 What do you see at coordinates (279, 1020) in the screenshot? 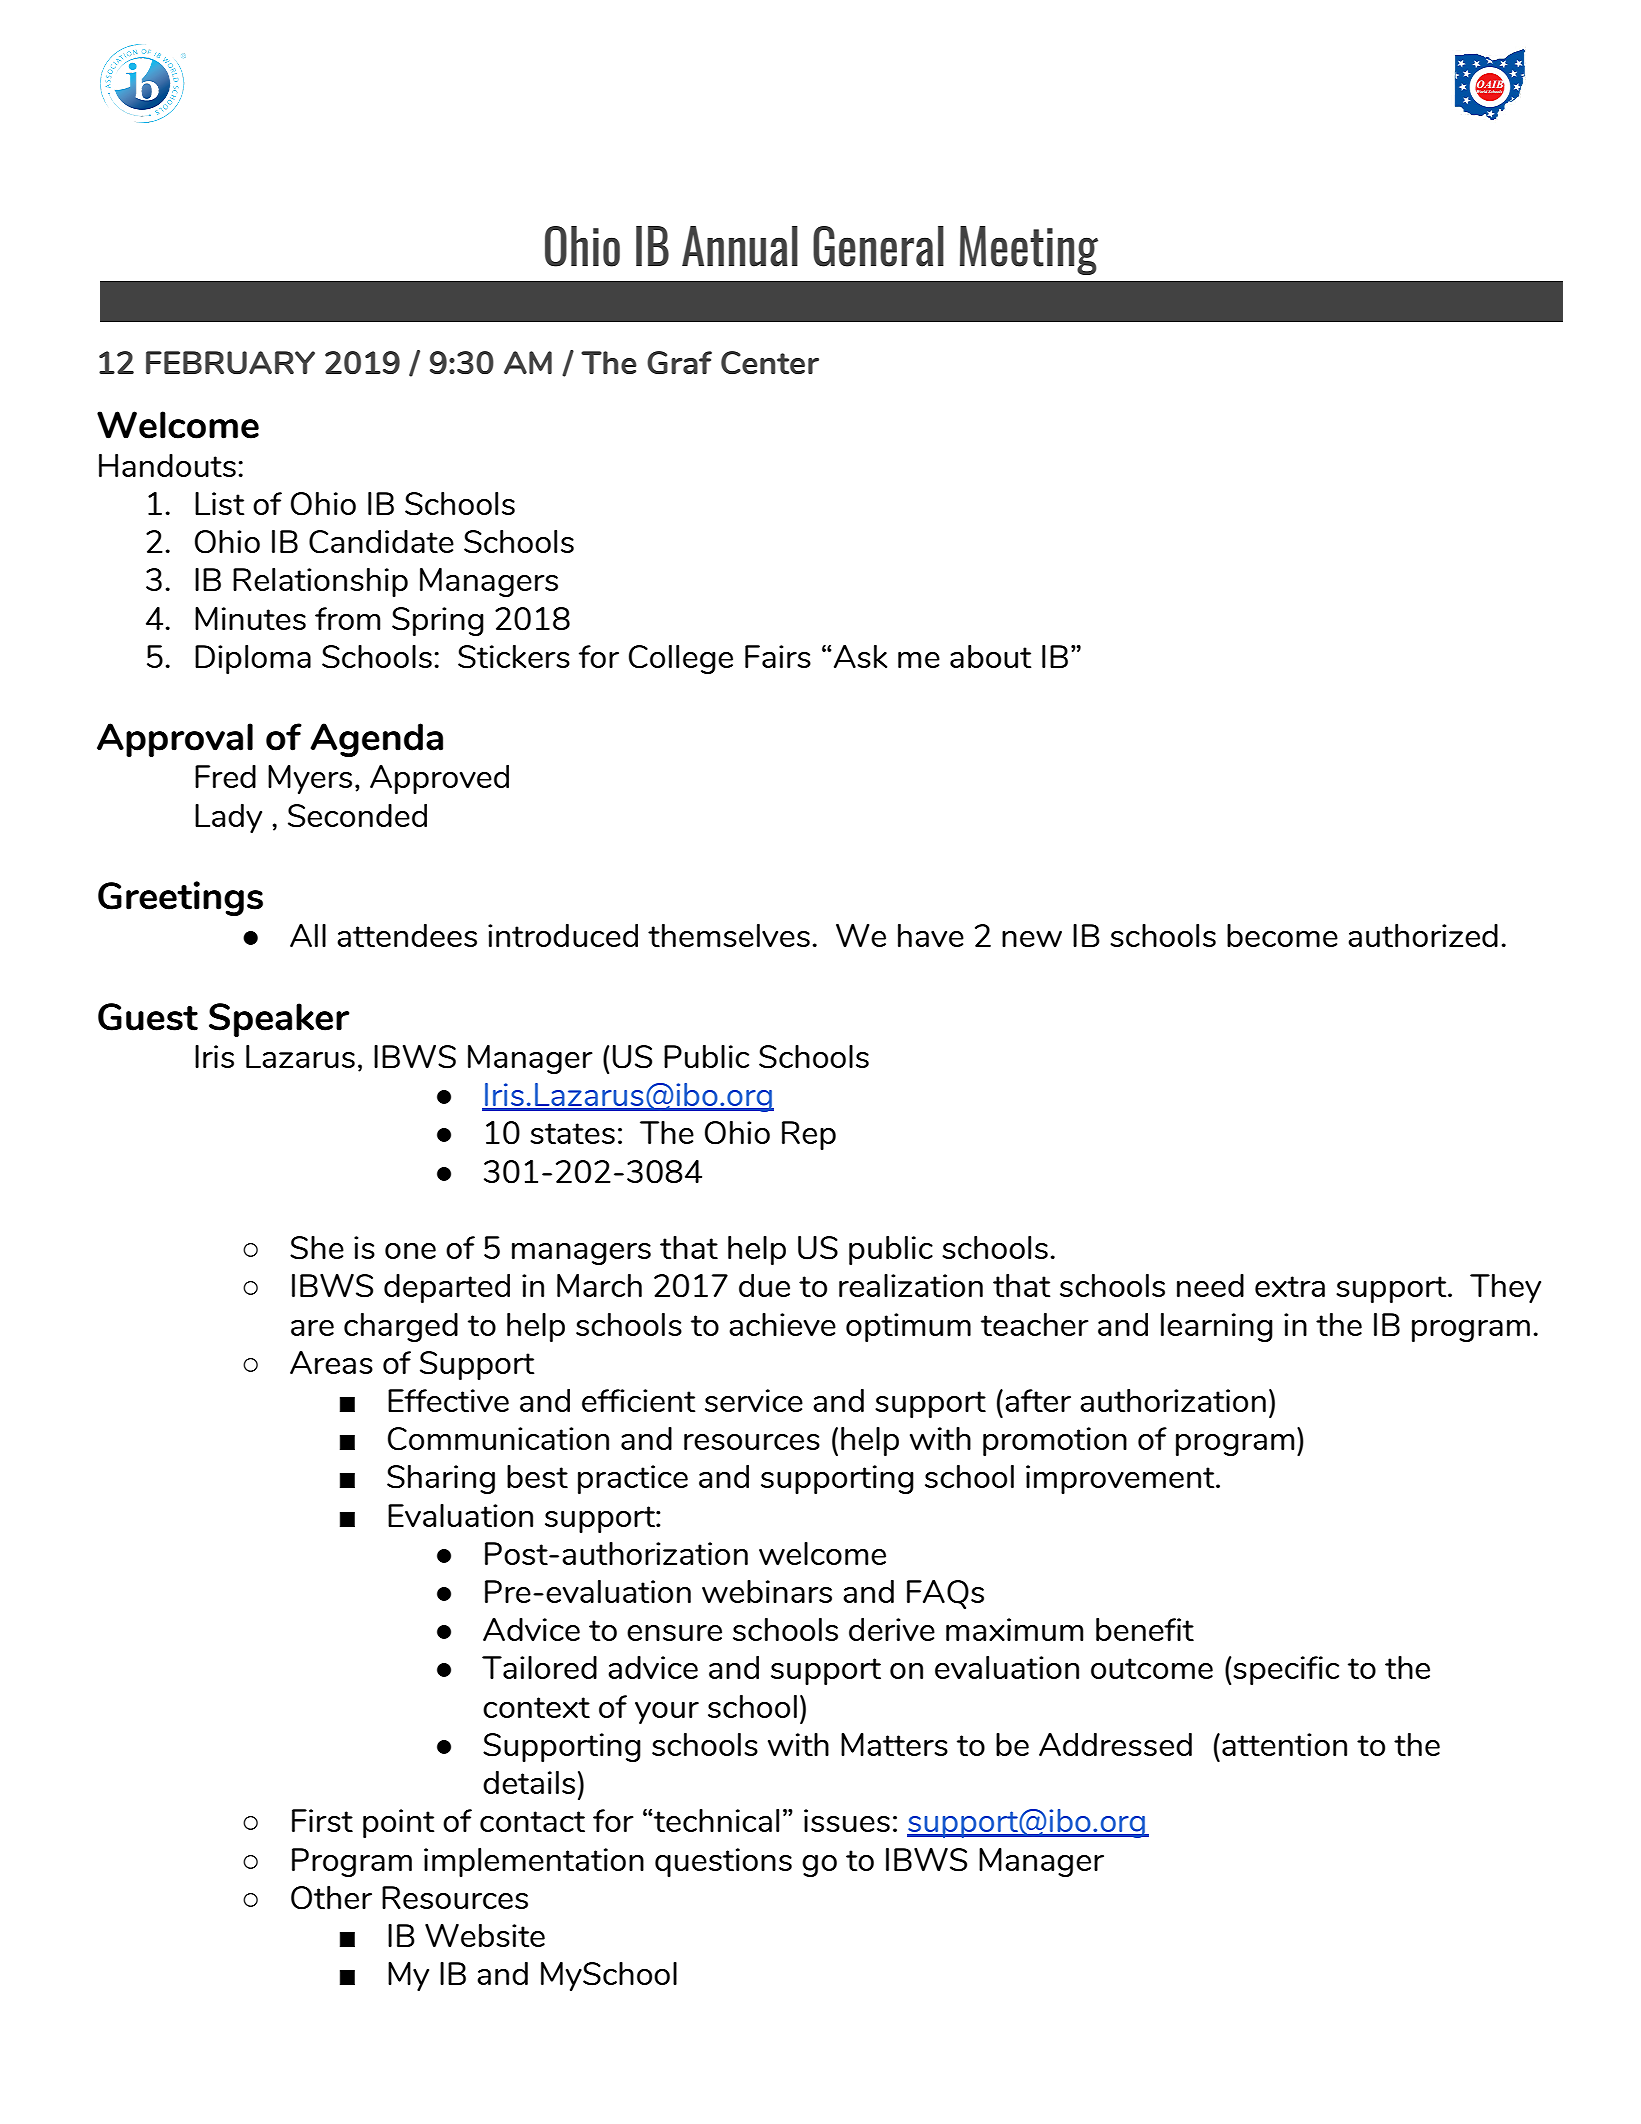
I see `Speaker` at bounding box center [279, 1020].
